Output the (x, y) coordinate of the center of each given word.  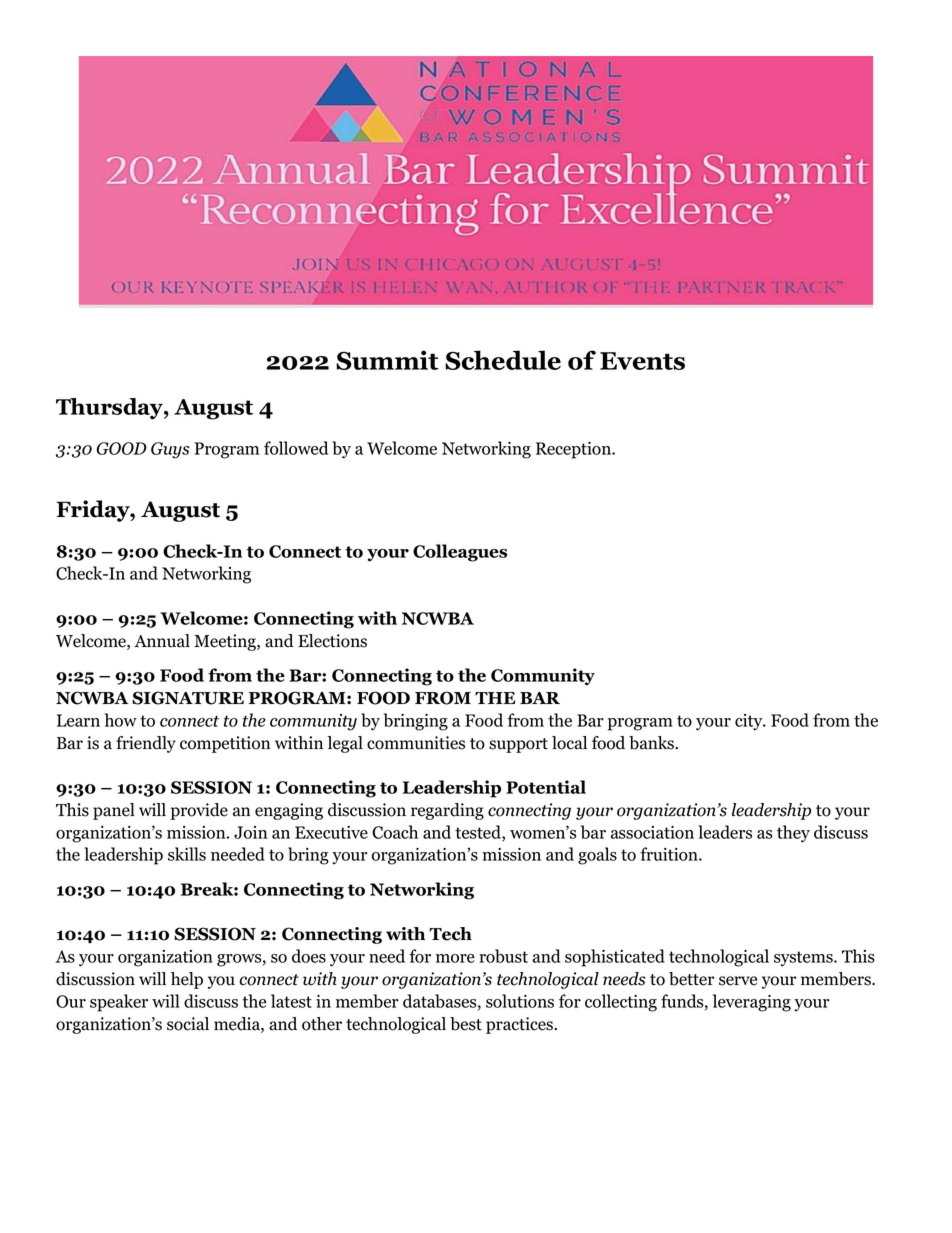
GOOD (122, 448)
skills (187, 854)
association (652, 832)
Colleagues (460, 553)
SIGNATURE (188, 698)
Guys (170, 450)
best (466, 1024)
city (750, 722)
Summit (387, 360)
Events (642, 361)
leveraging (752, 1003)
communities (416, 743)
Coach (395, 832)
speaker (119, 1003)
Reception (574, 450)
